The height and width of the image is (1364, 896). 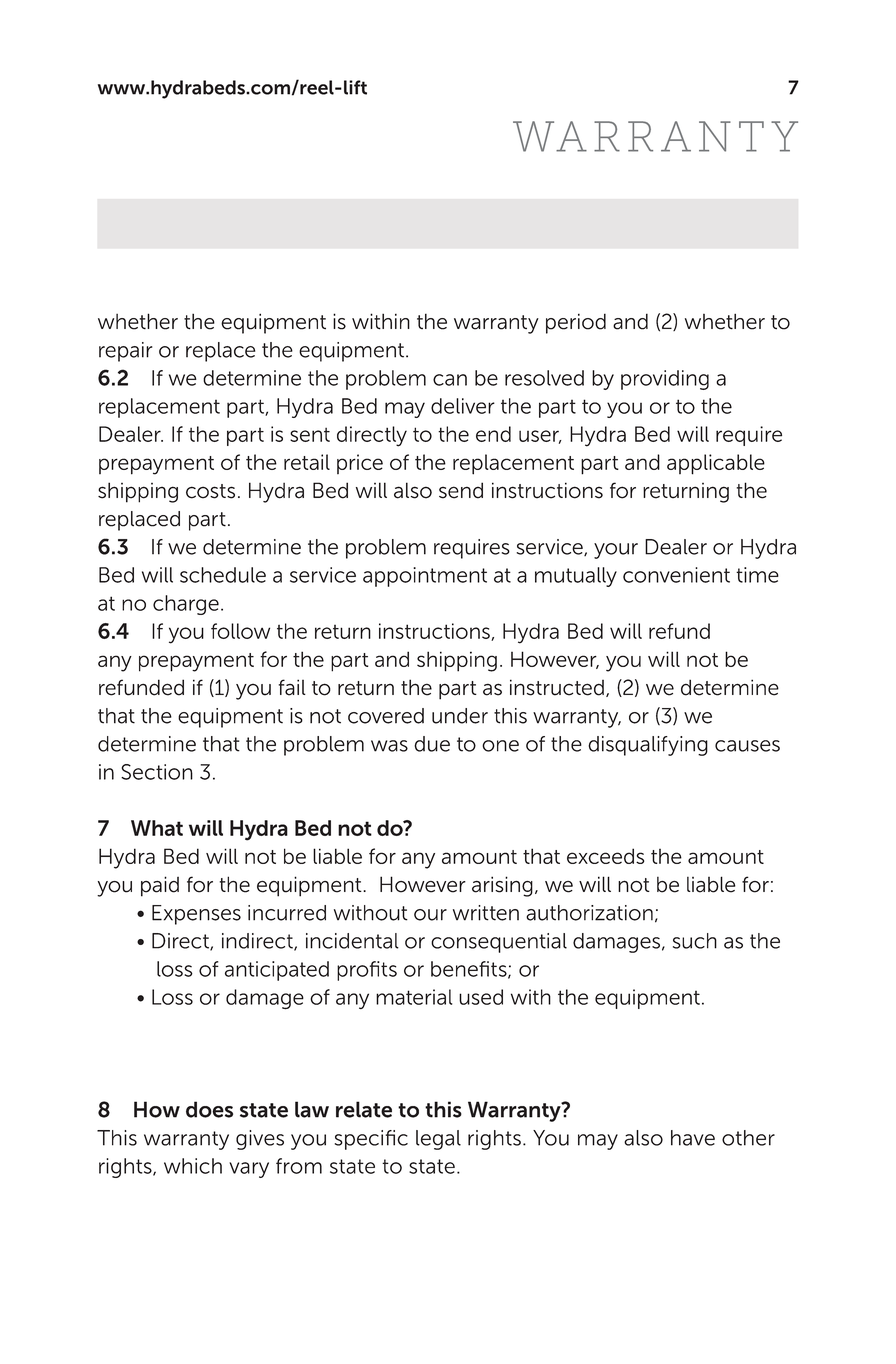 What do you see at coordinates (223, 575) in the image?
I see `schedule` at bounding box center [223, 575].
